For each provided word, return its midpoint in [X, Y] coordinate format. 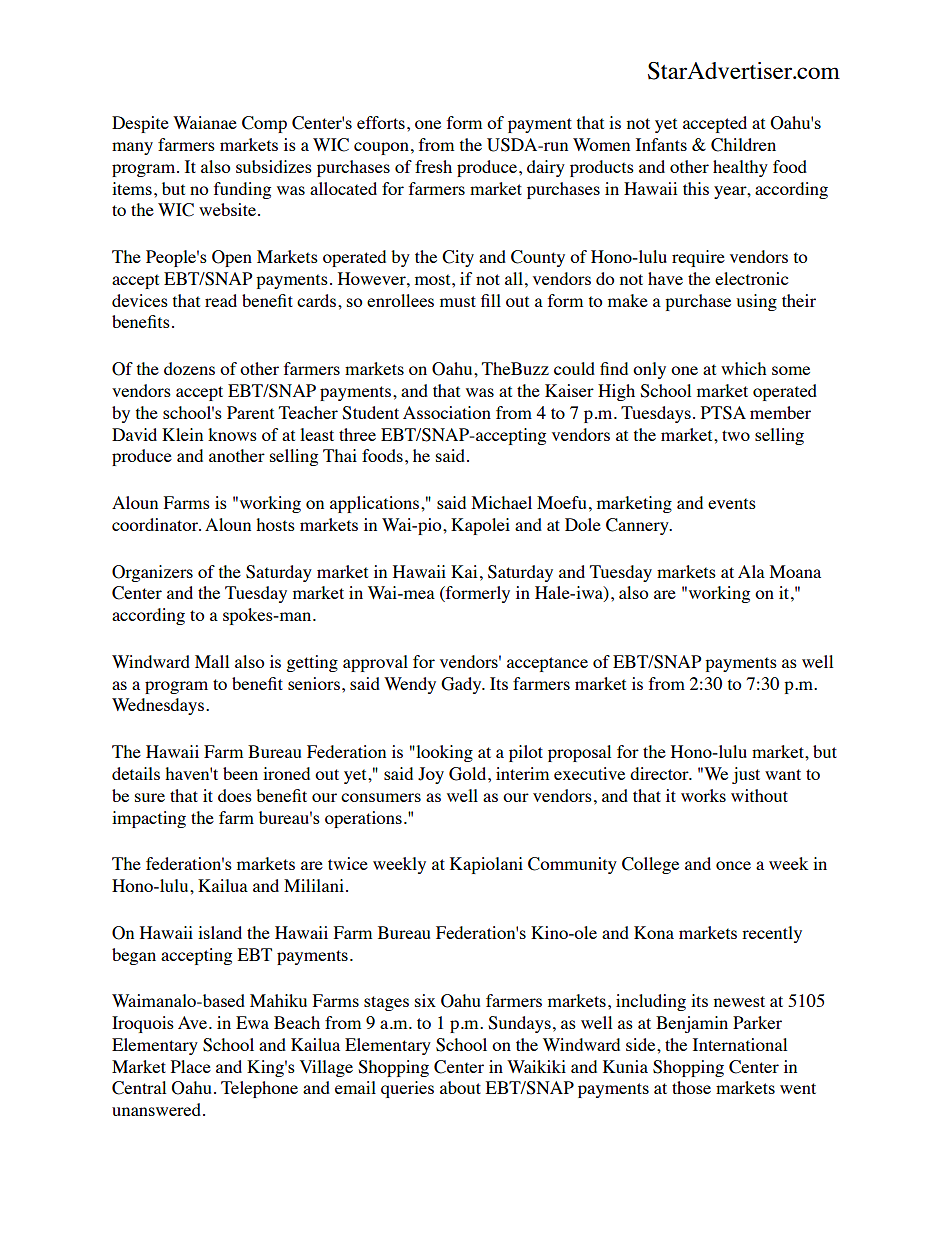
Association [447, 412]
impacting [149, 819]
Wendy [410, 685]
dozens [189, 368]
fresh [433, 166]
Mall [212, 661]
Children [743, 145]
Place [191, 1066]
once [733, 865]
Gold [469, 774]
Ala [751, 571]
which [743, 368]
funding [242, 190]
